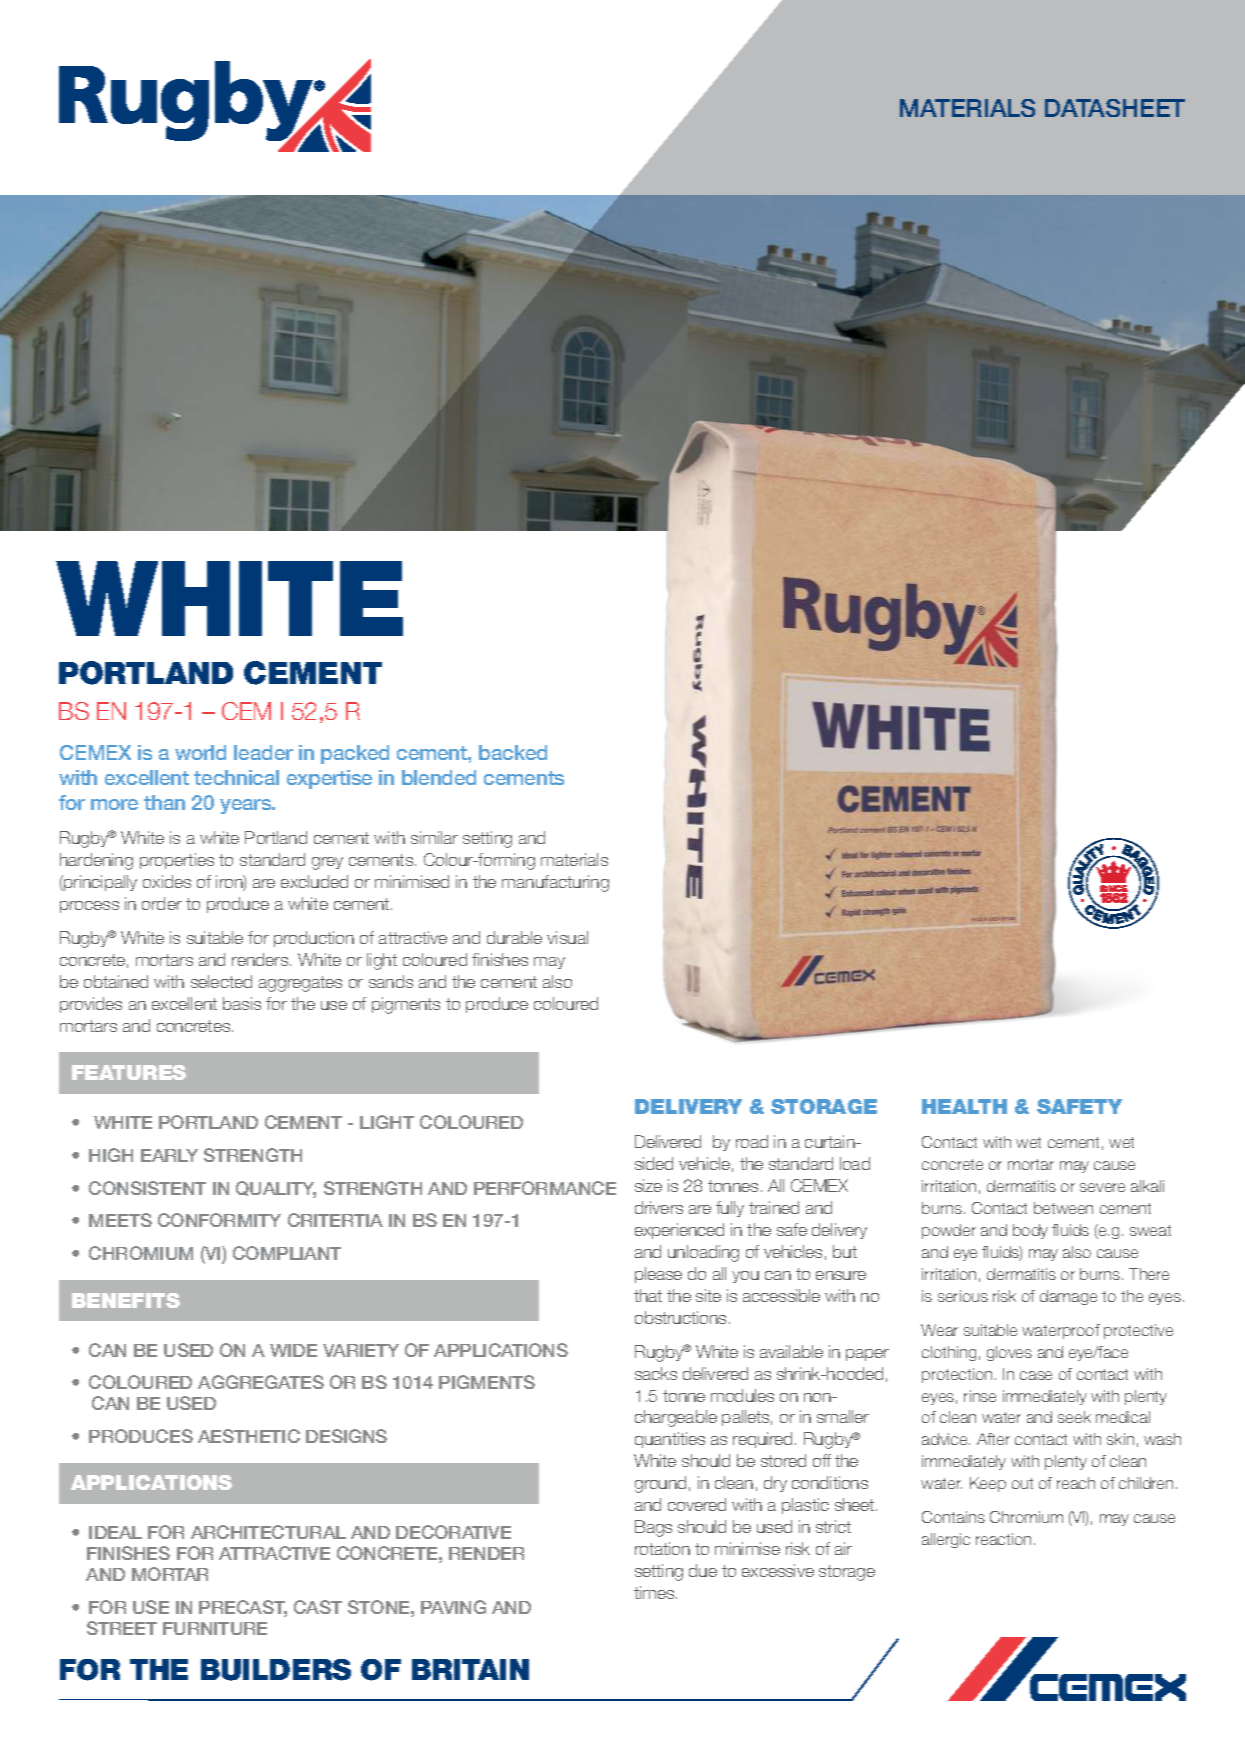 The height and width of the image is (1760, 1245). I want to click on backed, so click(513, 752).
